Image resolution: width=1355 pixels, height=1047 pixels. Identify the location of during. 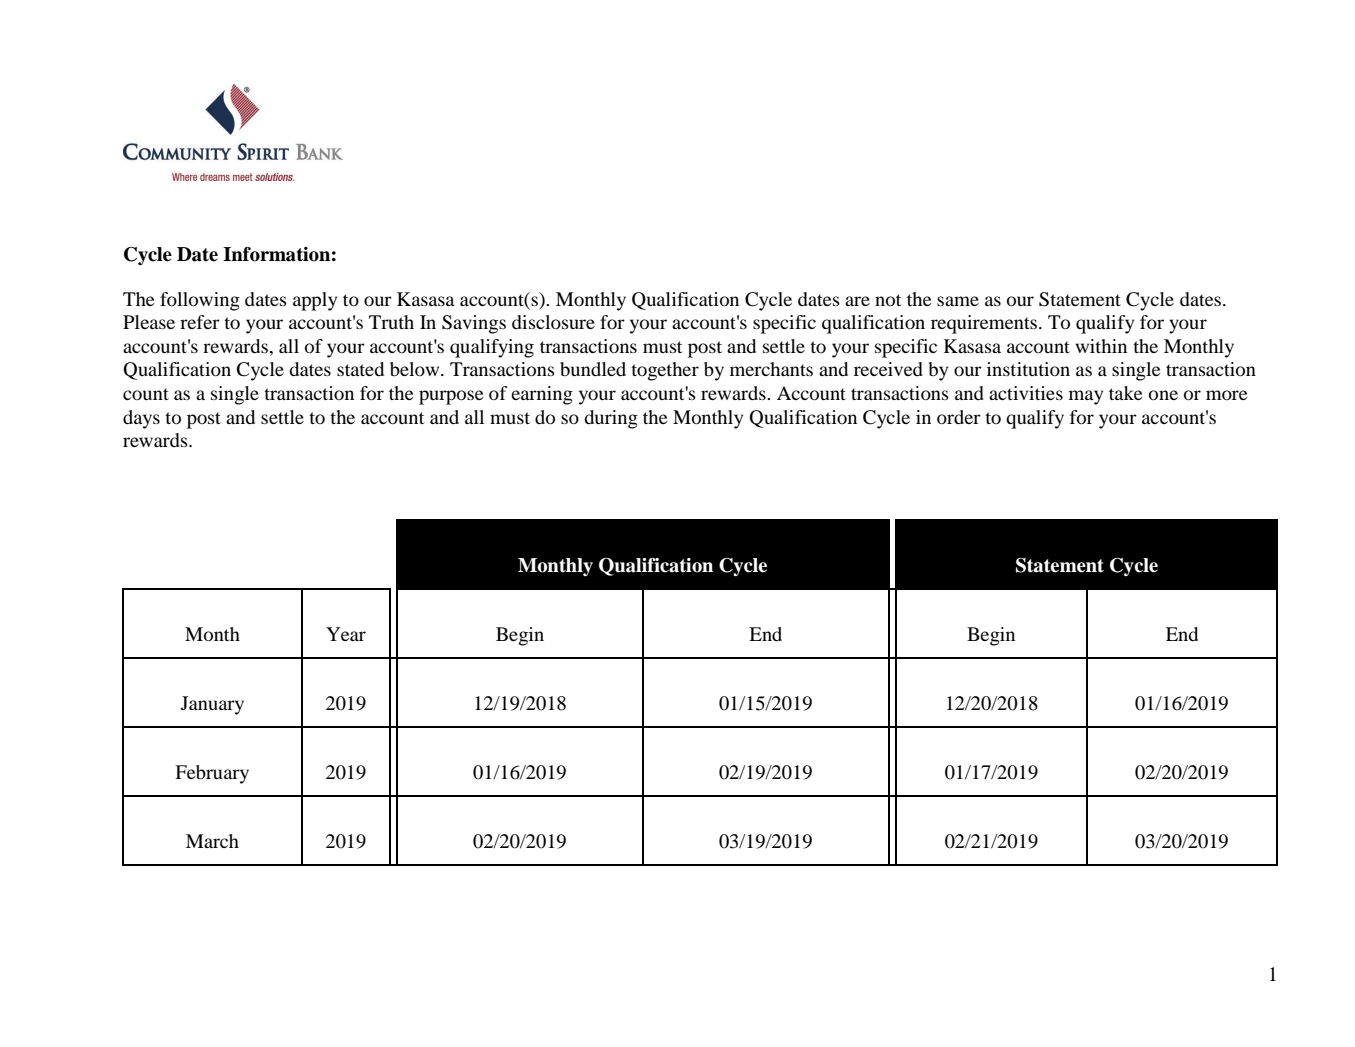
(611, 419).
